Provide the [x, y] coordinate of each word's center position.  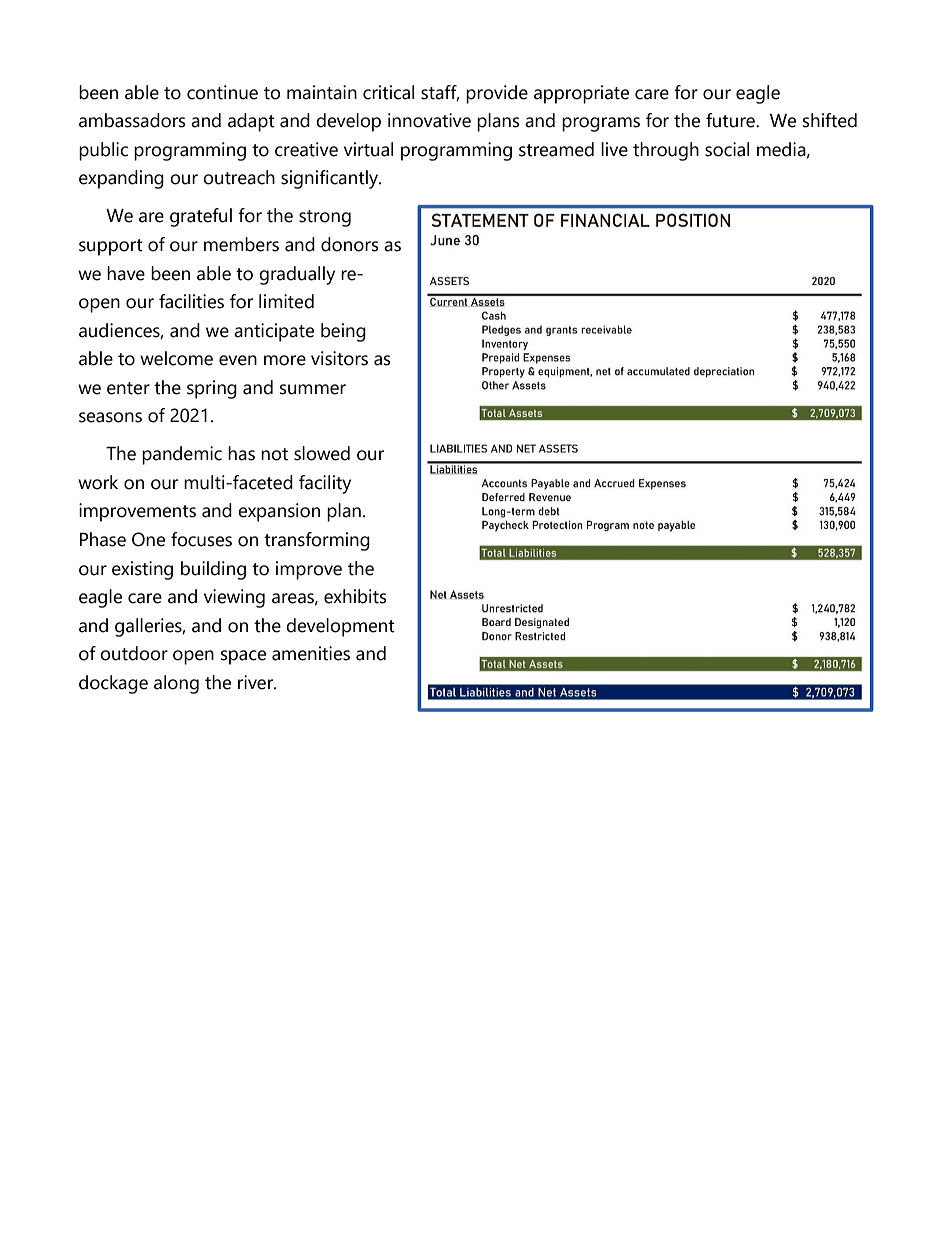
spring [212, 389]
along [176, 684]
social [727, 149]
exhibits [355, 596]
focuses [201, 539]
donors [350, 244]
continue [222, 92]
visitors [339, 358]
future [731, 120]
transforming [317, 541]
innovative [429, 120]
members [241, 244]
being [343, 332]
